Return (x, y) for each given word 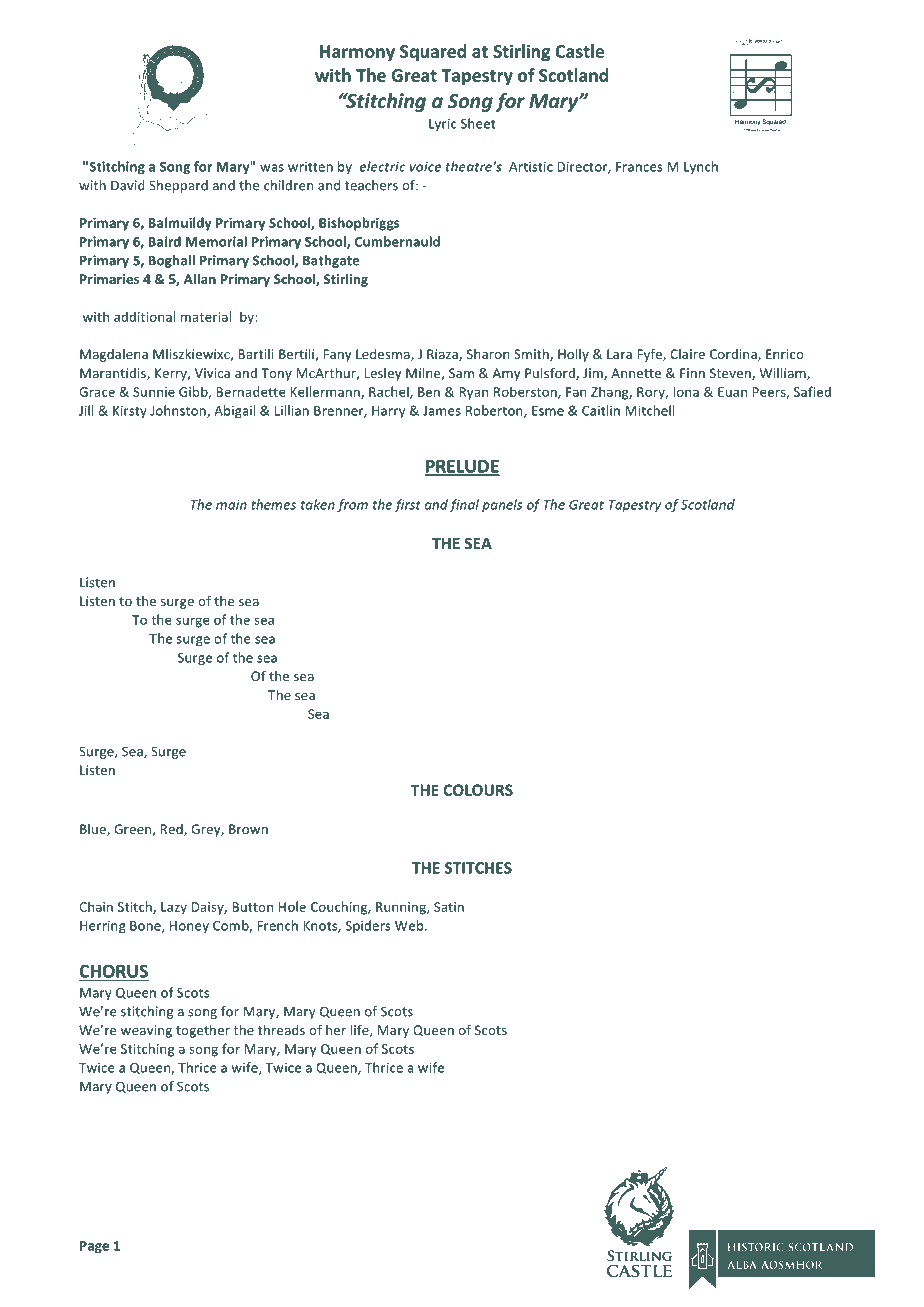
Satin (449, 907)
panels (502, 505)
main (231, 505)
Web (410, 925)
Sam (461, 373)
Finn (692, 373)
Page (94, 1247)
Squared (433, 53)
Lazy (174, 908)
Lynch (701, 167)
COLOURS (478, 790)
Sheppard (178, 186)
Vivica (212, 373)
